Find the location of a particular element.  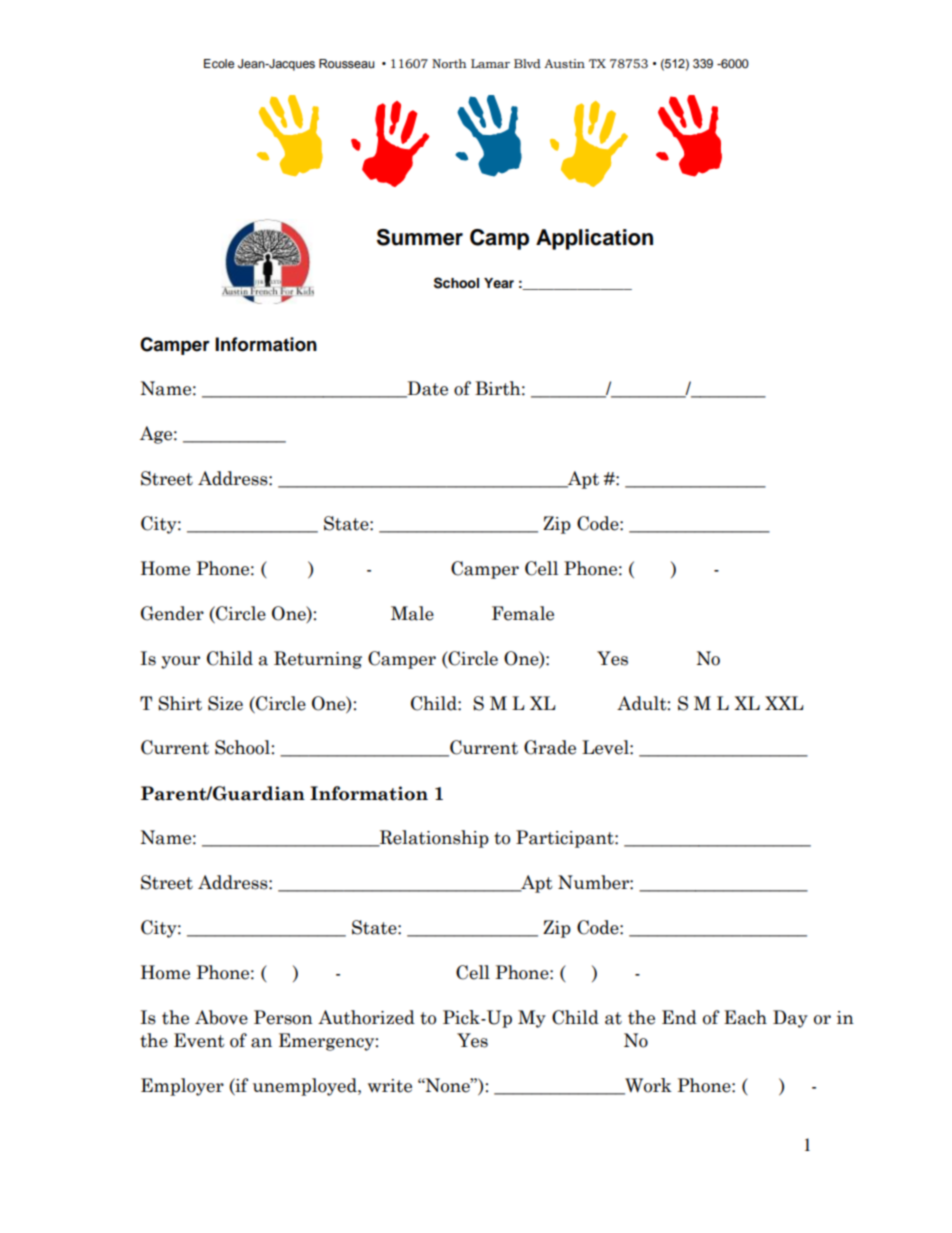

Year is located at coordinates (499, 283).
